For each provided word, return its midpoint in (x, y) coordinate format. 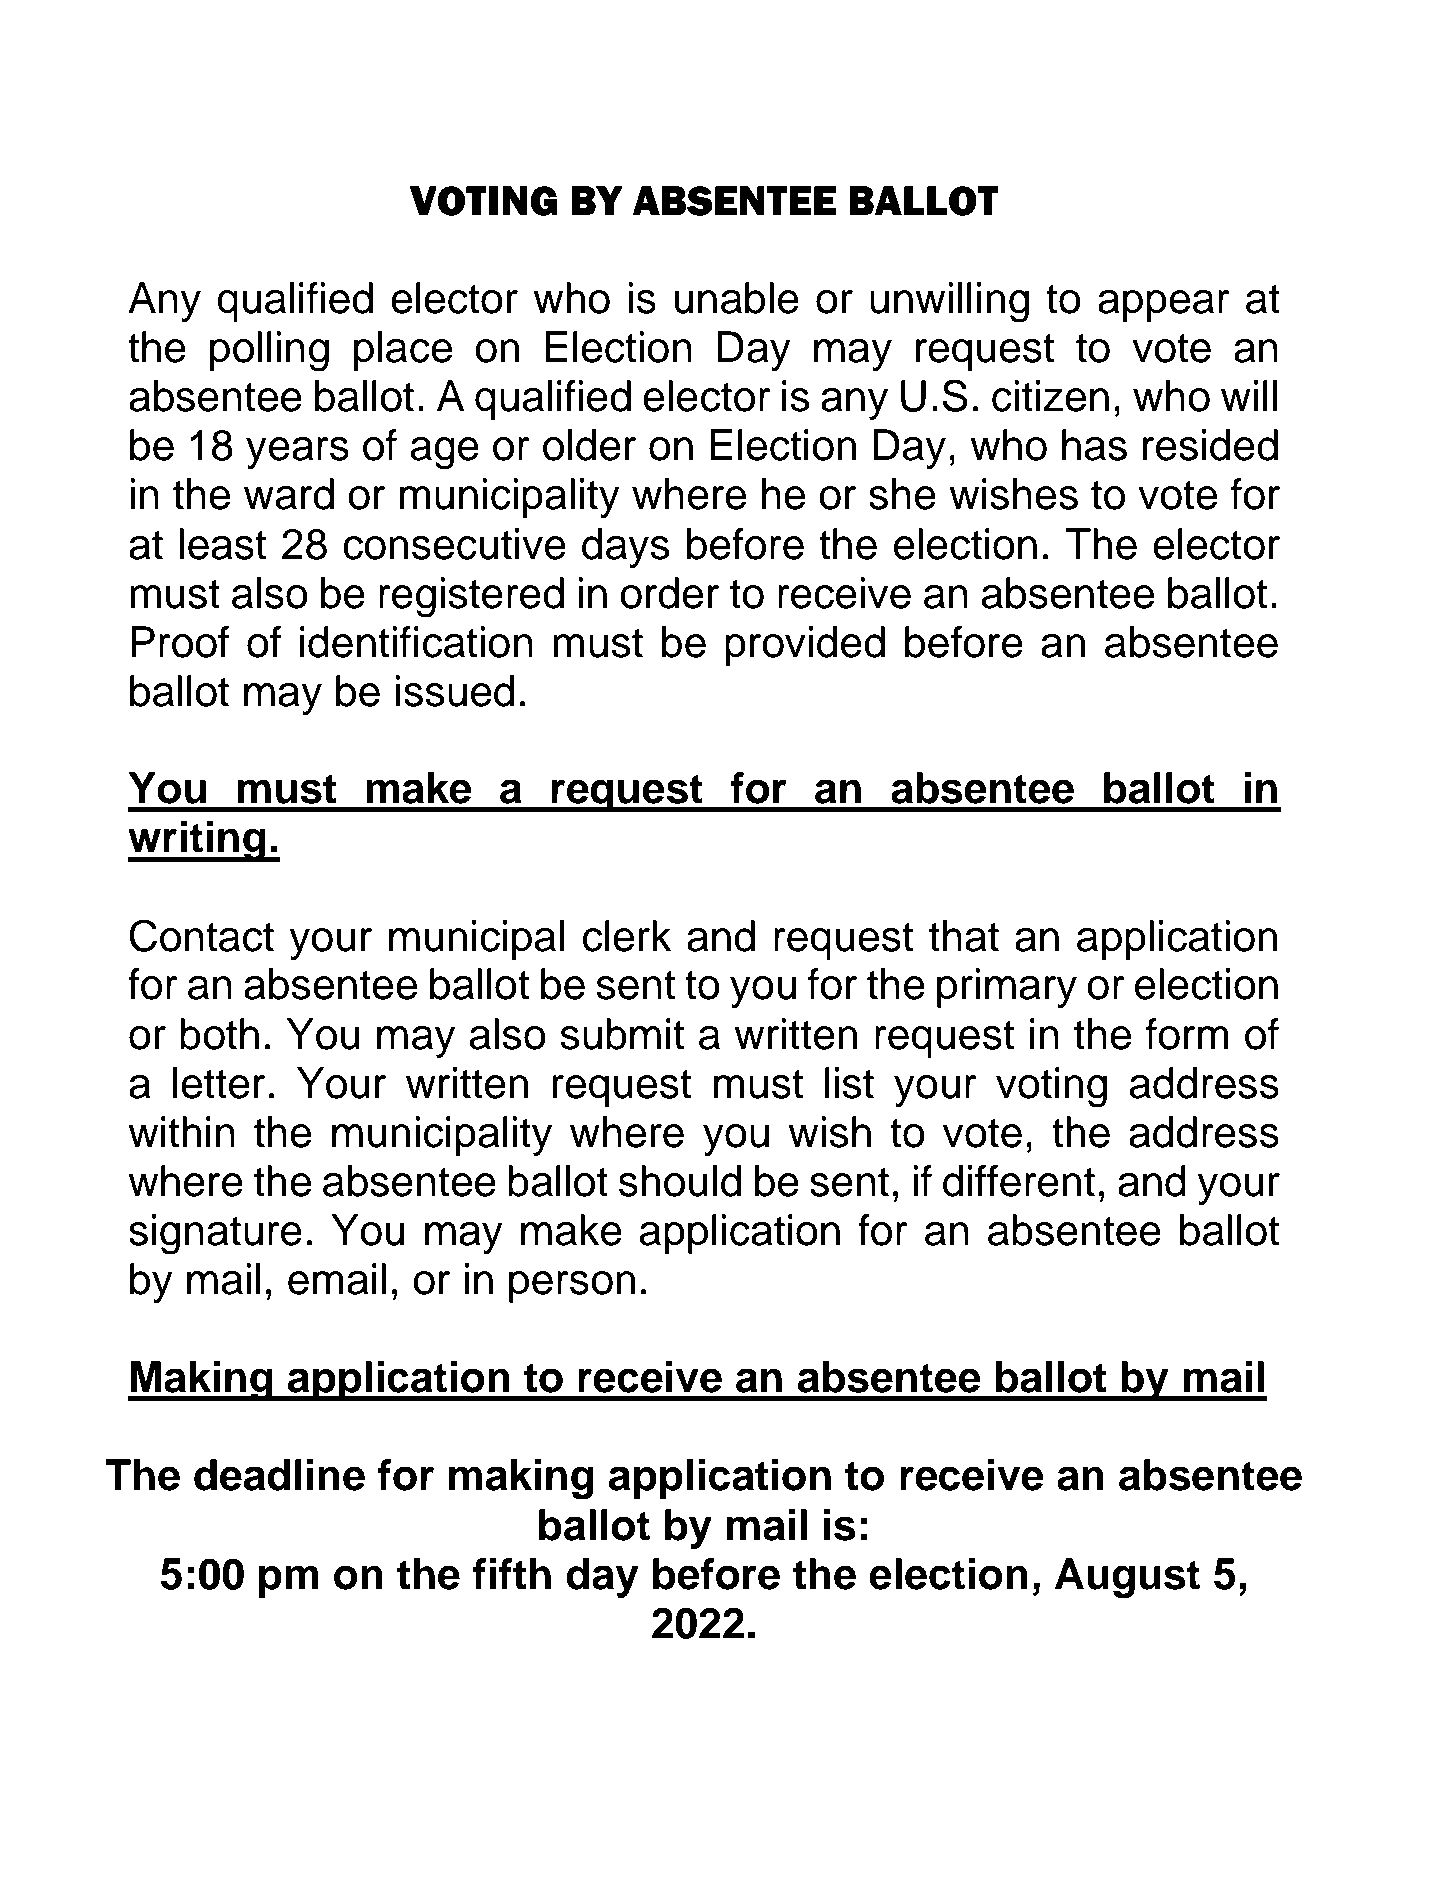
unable (736, 298)
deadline (279, 1475)
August (1127, 1578)
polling (269, 351)
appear (1164, 306)
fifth (512, 1574)
